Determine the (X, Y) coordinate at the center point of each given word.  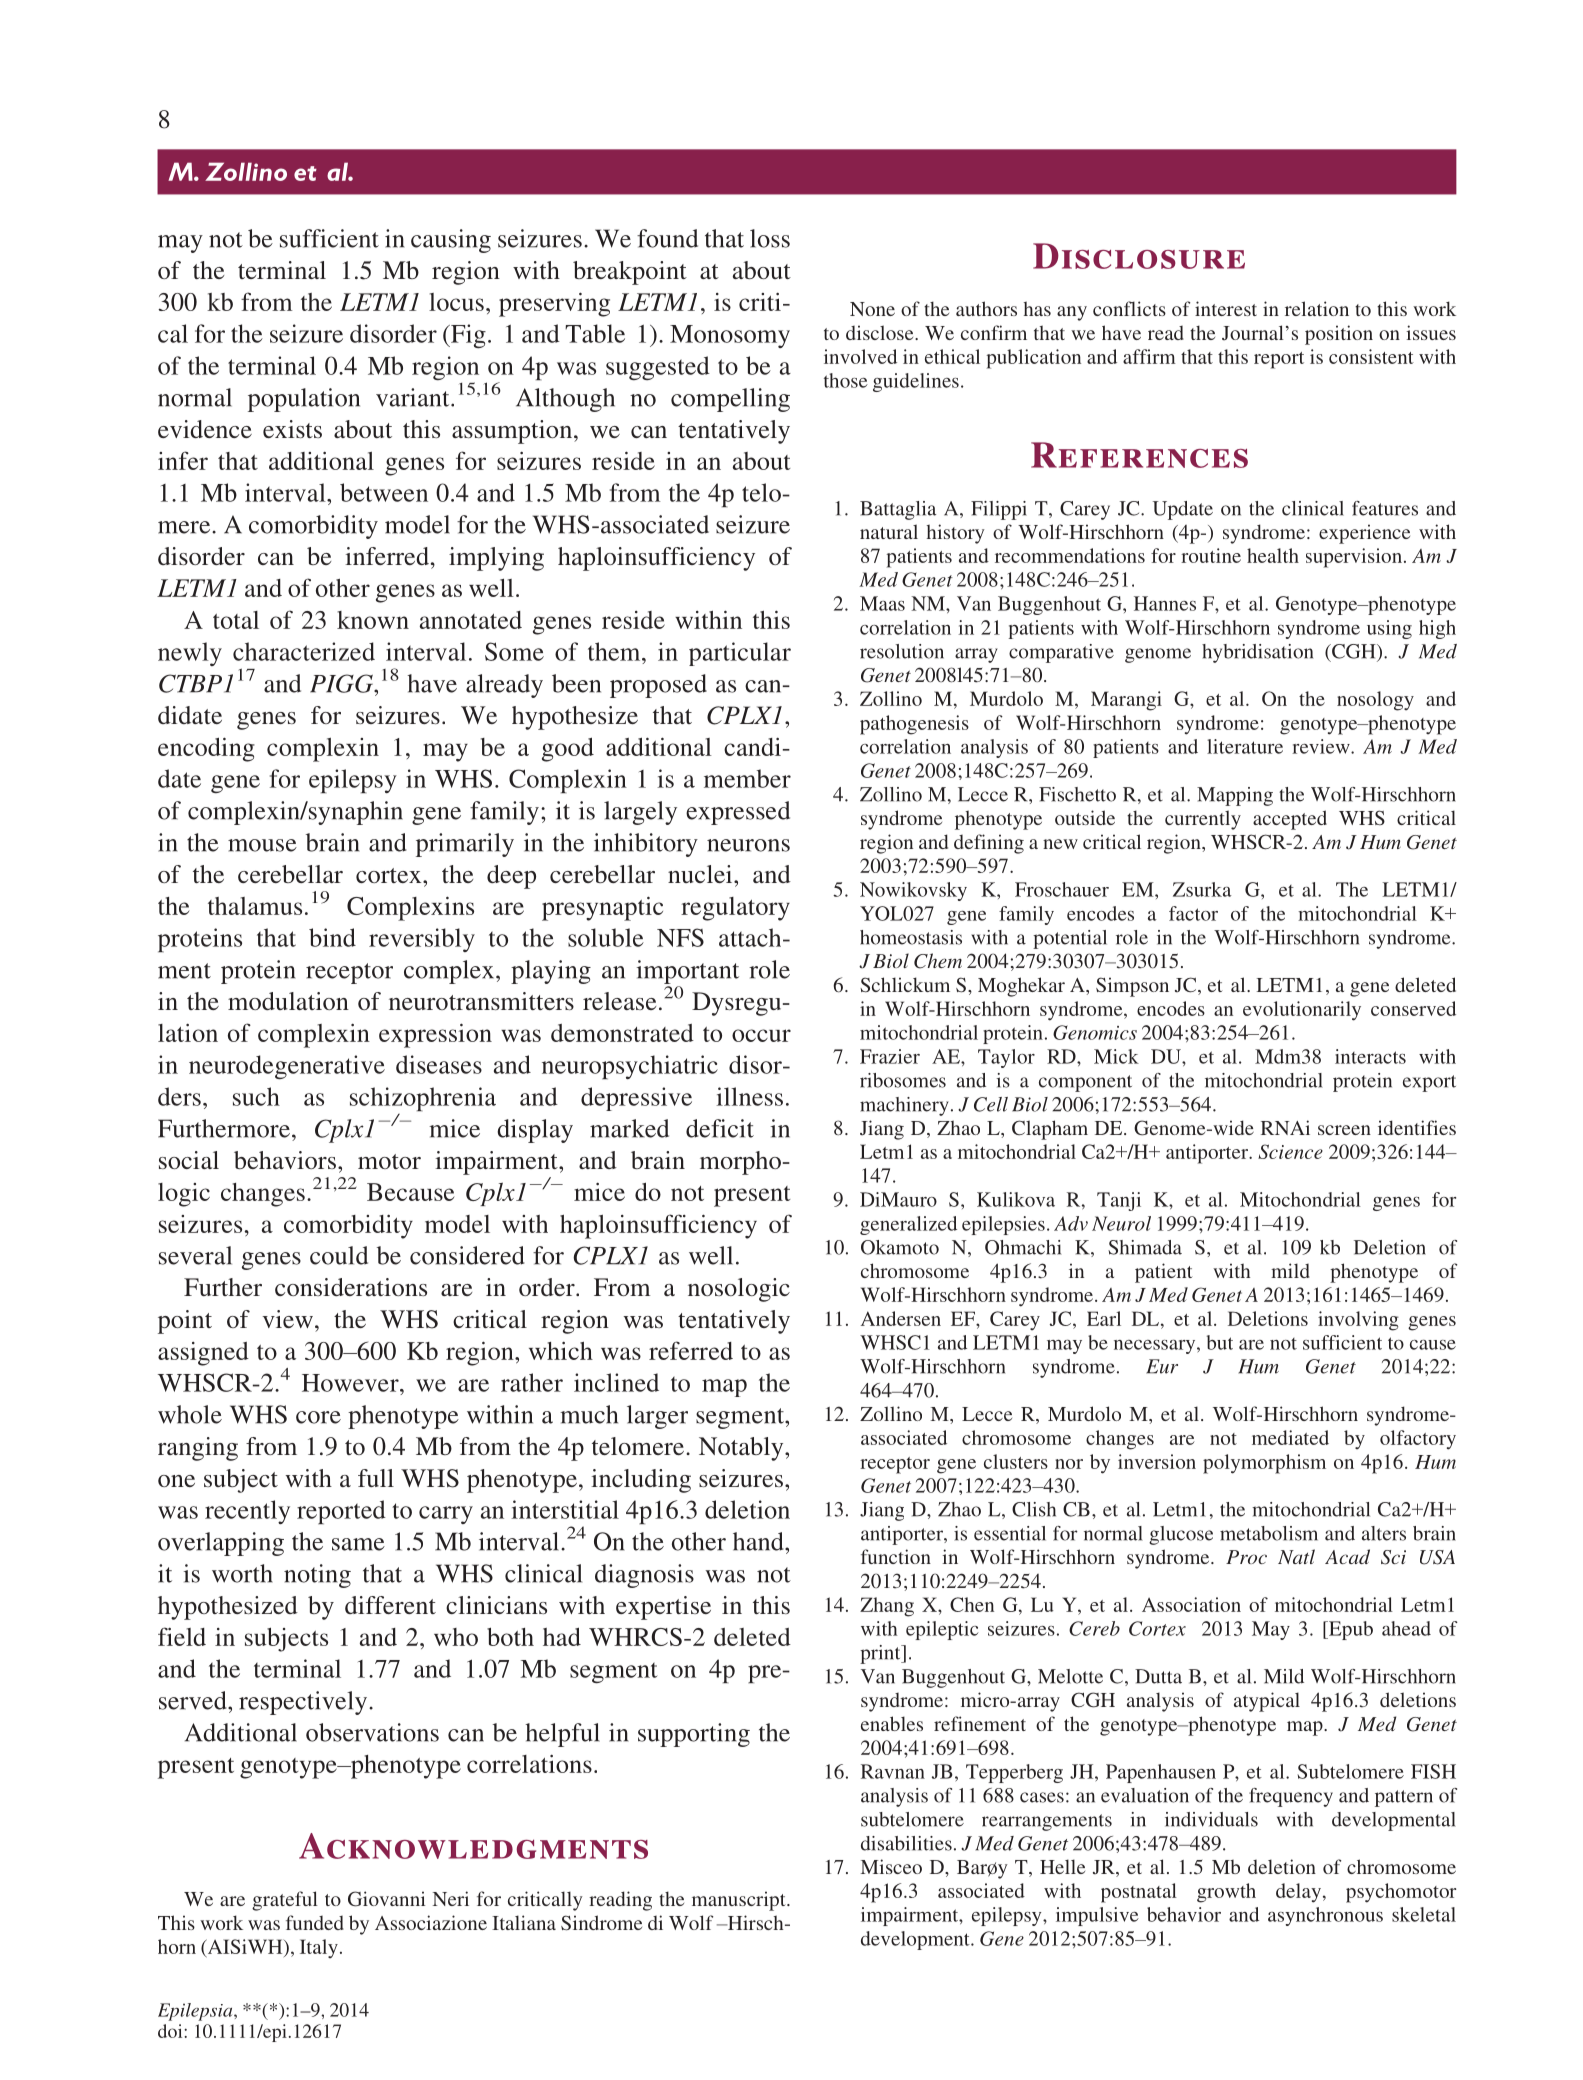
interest (1226, 308)
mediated (1290, 1437)
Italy (319, 1948)
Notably (742, 1449)
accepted (1290, 820)
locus (456, 302)
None (872, 309)
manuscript (740, 1901)
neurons (748, 845)
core (318, 1417)
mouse (262, 845)
